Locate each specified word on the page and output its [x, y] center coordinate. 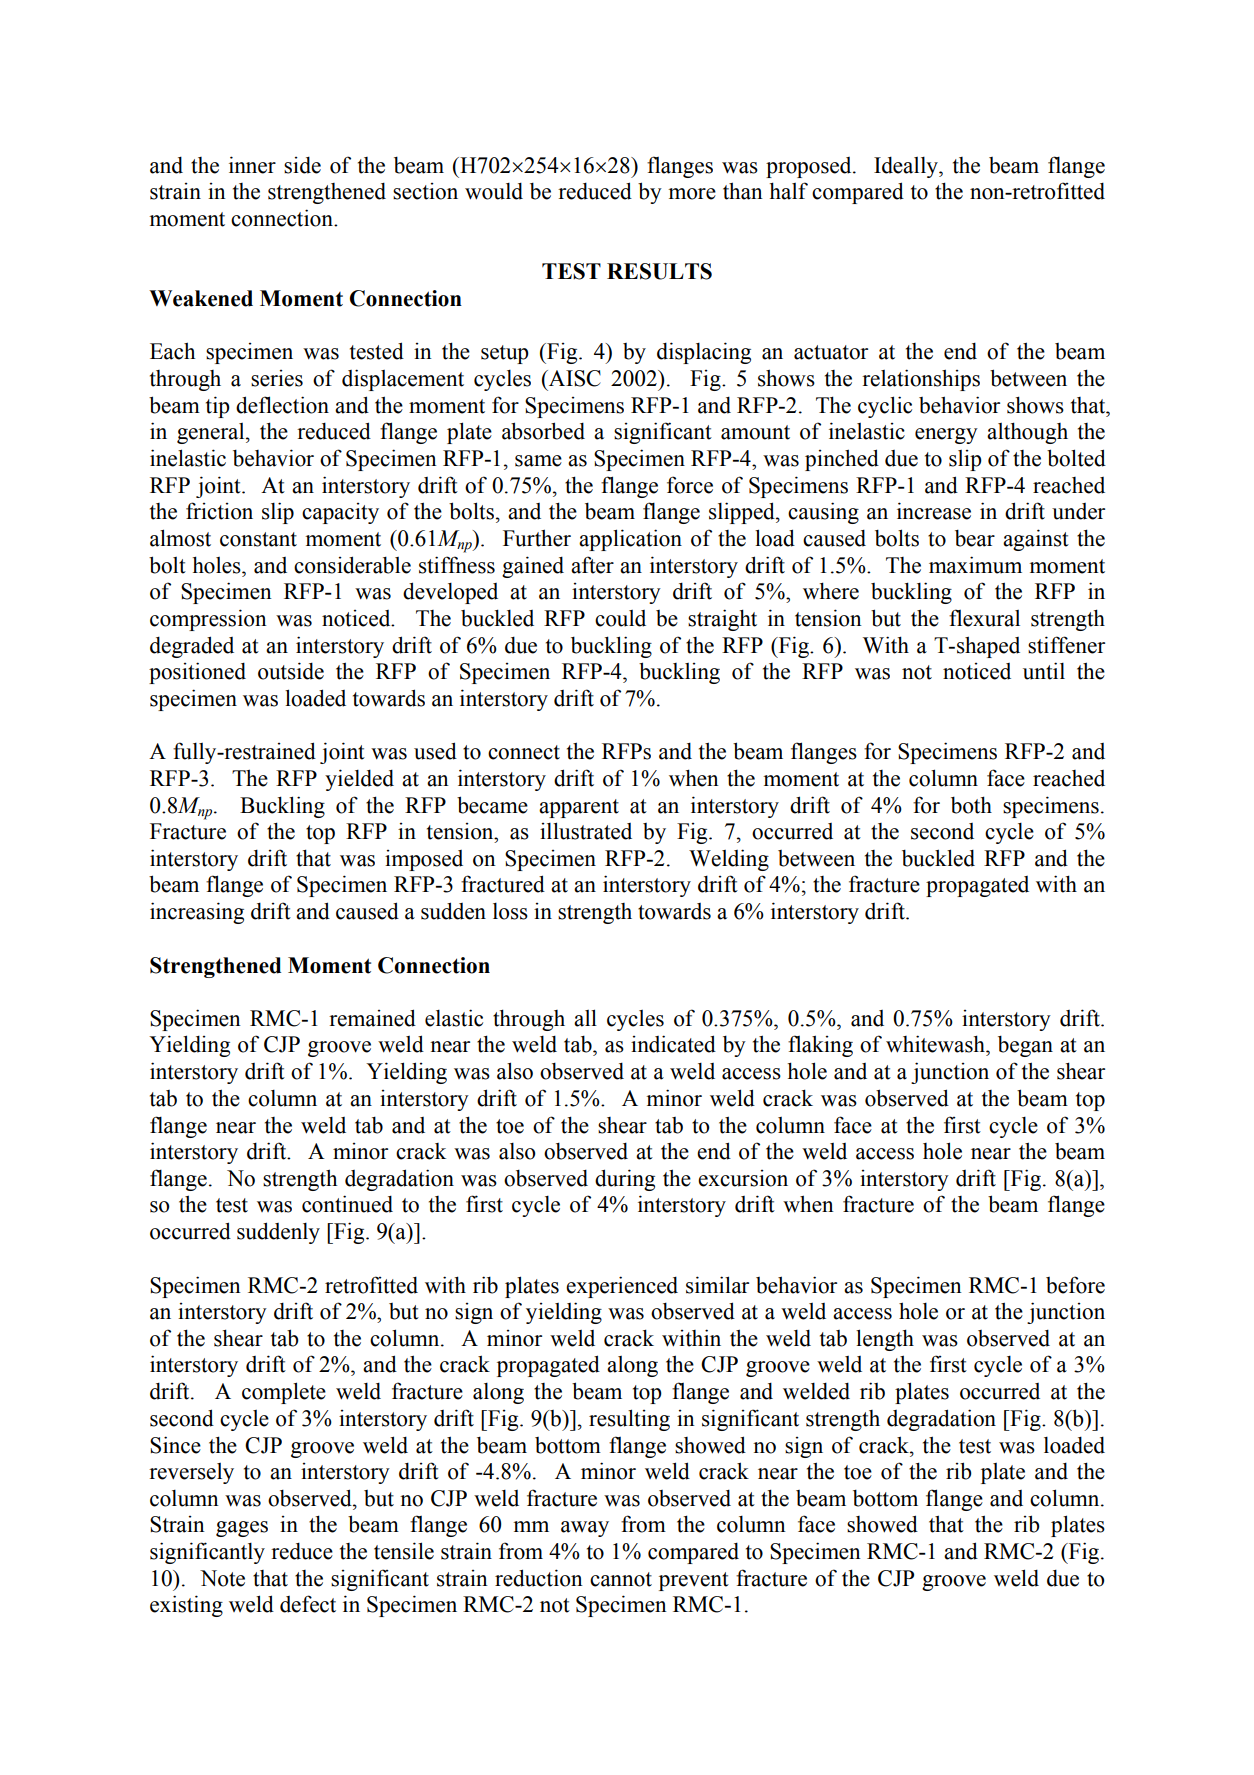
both [971, 805]
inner [252, 165]
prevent [694, 1581]
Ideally [907, 167]
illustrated [586, 831]
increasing [197, 913]
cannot [621, 1579]
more [692, 194]
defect [308, 1604]
